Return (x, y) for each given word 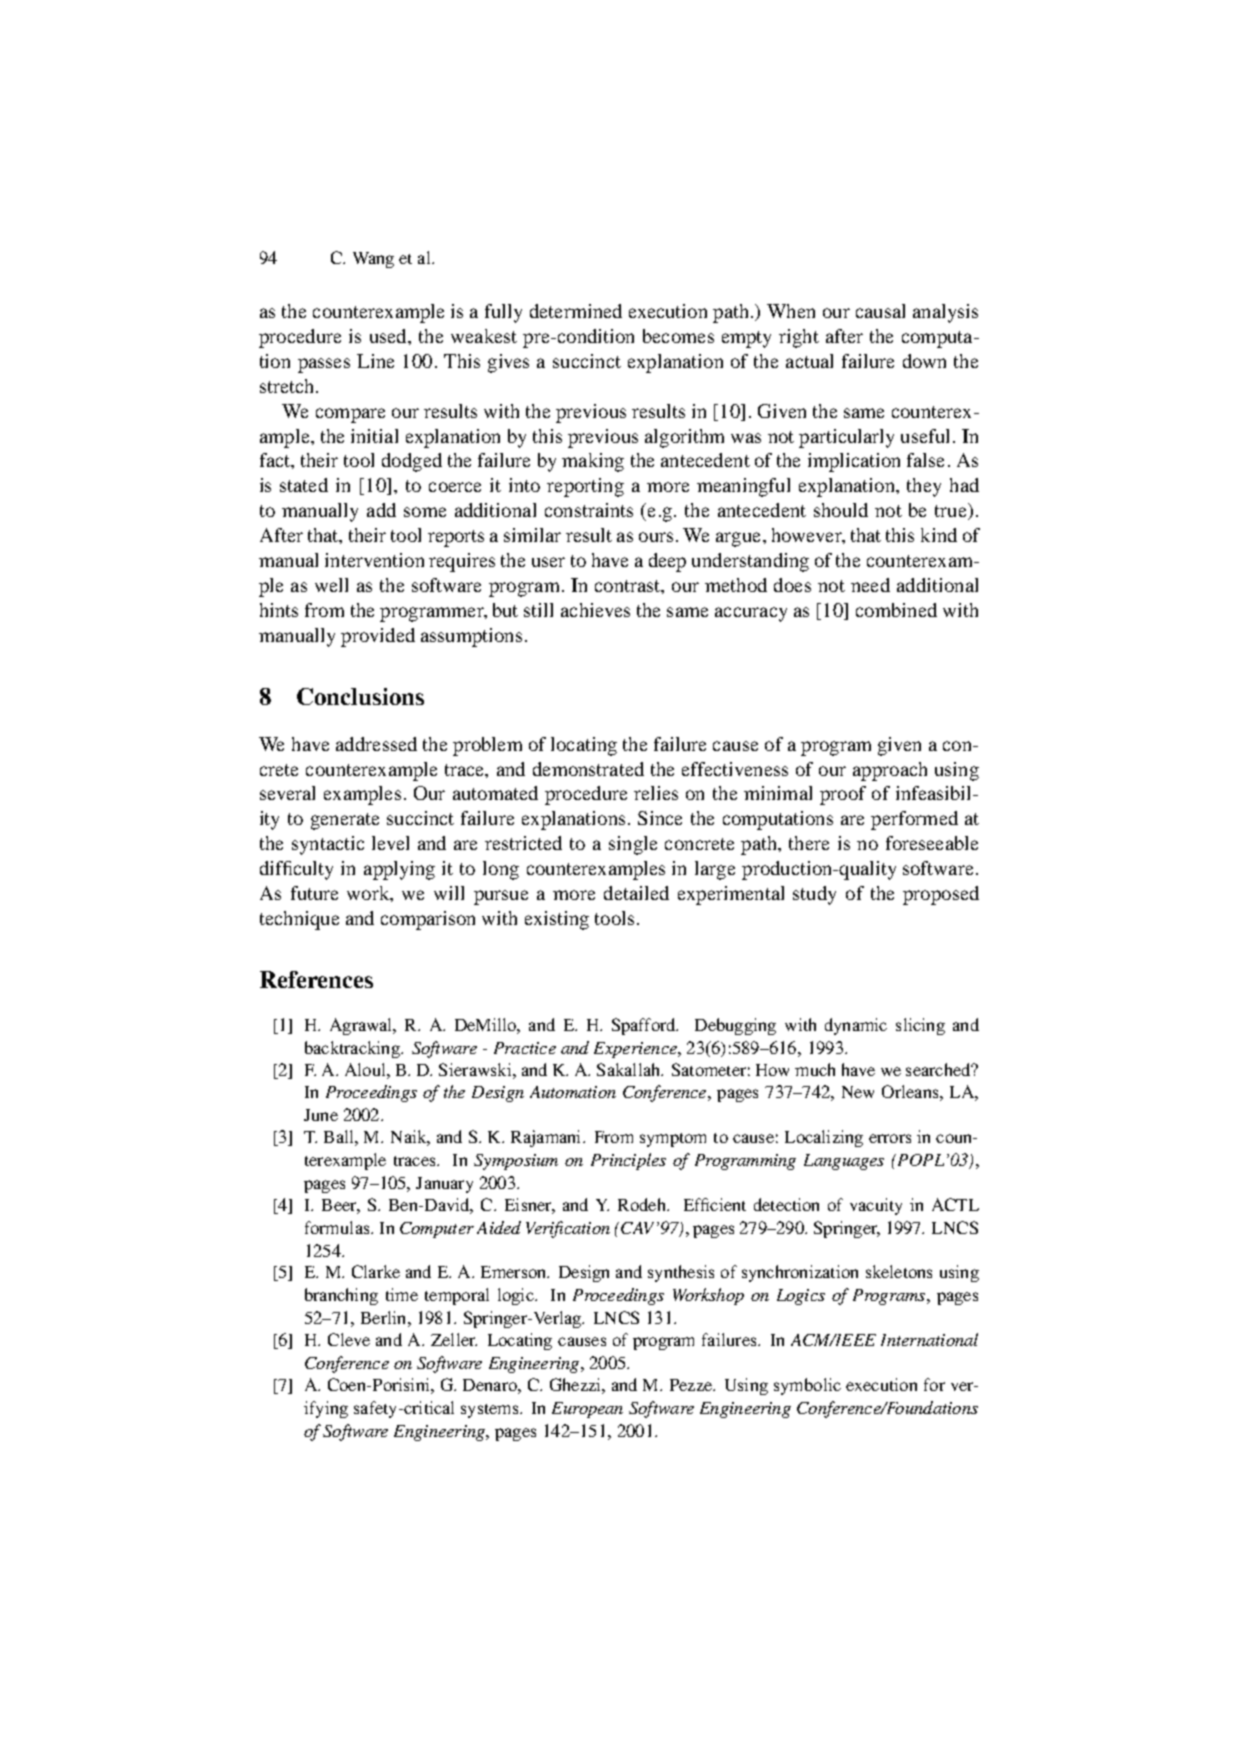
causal (880, 311)
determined (576, 311)
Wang (373, 260)
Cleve (349, 1339)
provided (378, 637)
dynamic (856, 1026)
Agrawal (362, 1026)
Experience (636, 1050)
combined (896, 610)
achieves (595, 610)
